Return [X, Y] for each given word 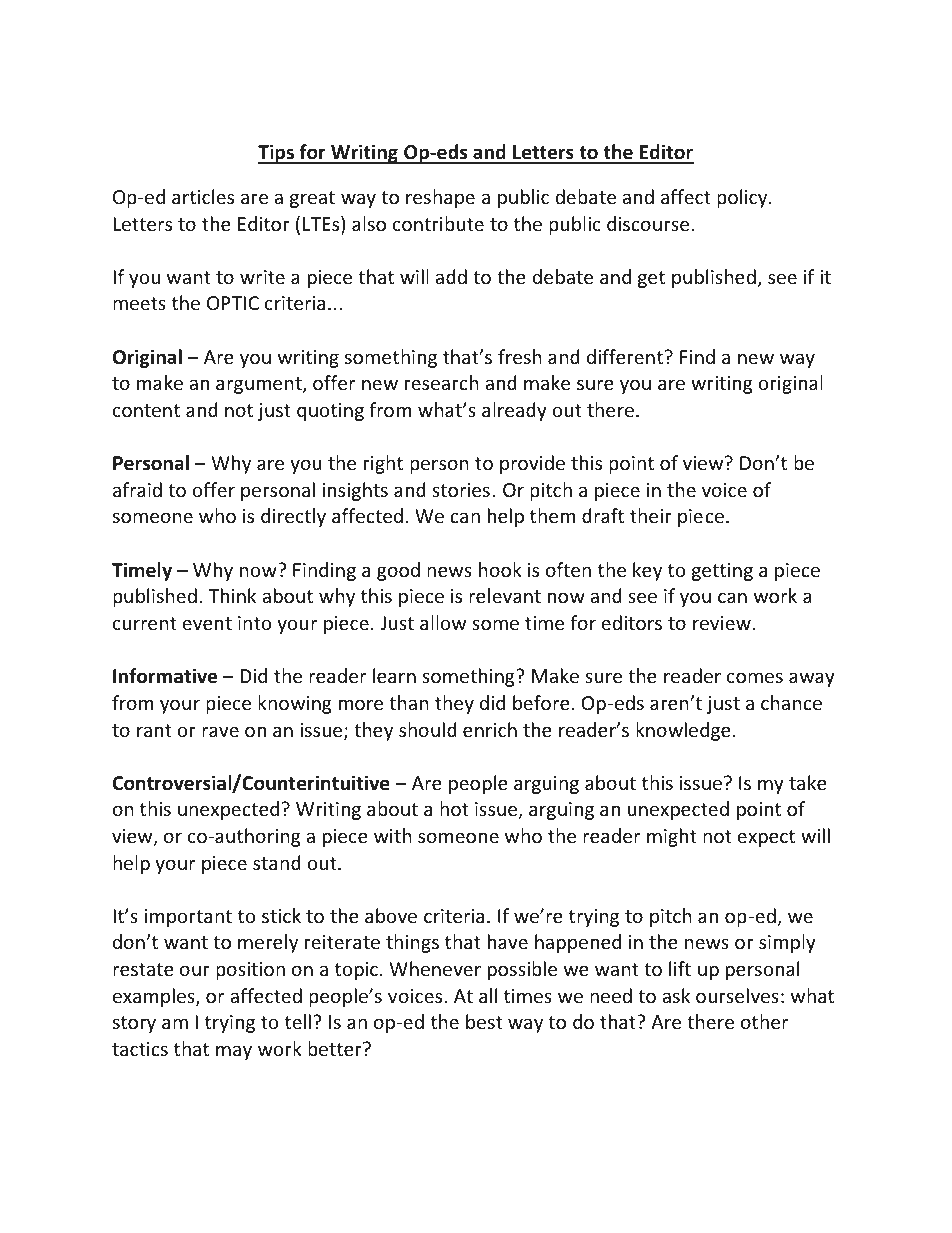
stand [277, 862]
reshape [440, 198]
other [764, 1021]
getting [722, 572]
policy [743, 198]
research [442, 382]
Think [232, 595]
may [234, 1052]
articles [203, 196]
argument [260, 385]
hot [454, 808]
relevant [505, 595]
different [626, 356]
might [672, 837]
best [484, 1021]
